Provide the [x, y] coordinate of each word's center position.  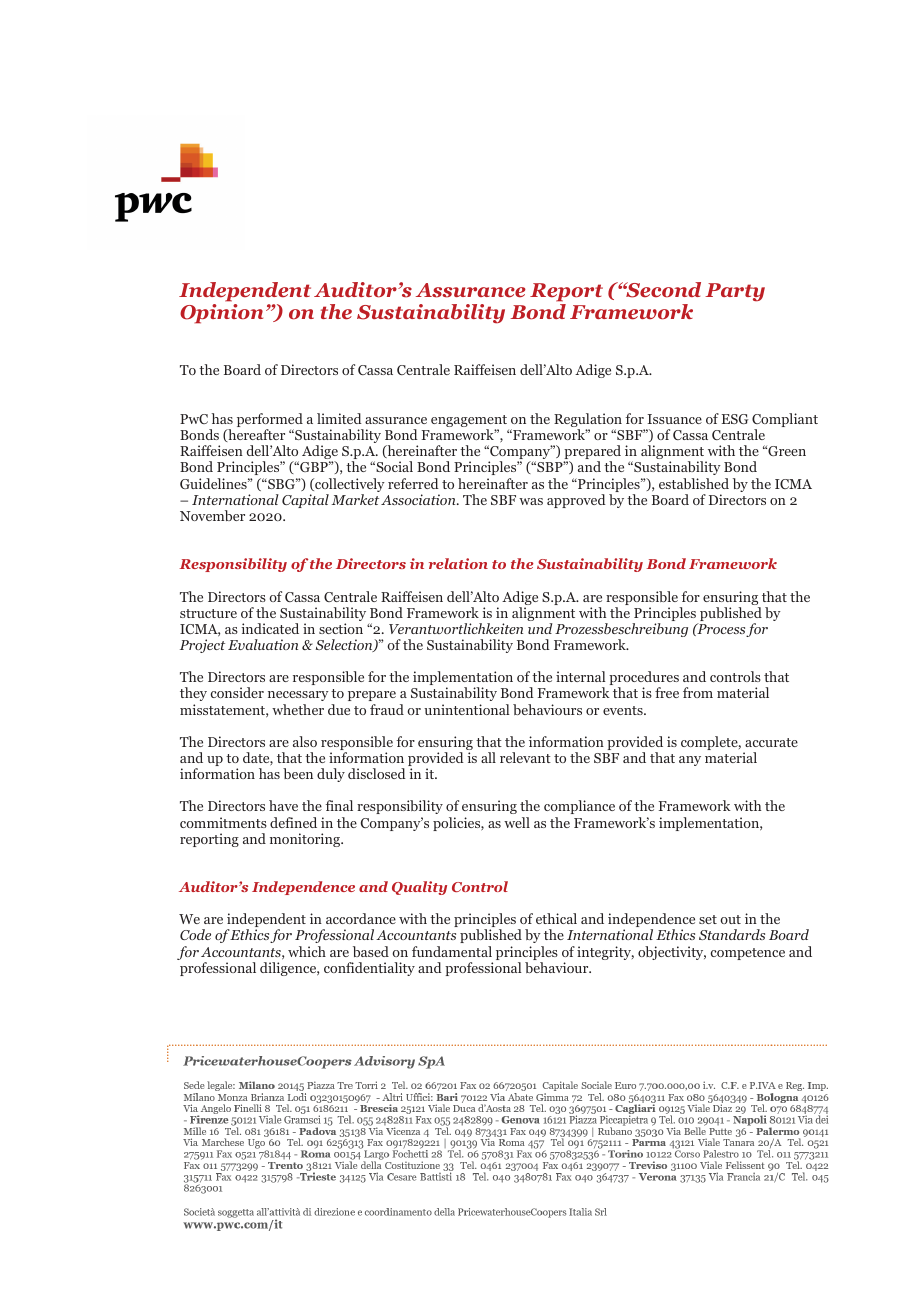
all [488, 757]
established [694, 483]
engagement [469, 422]
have [283, 805]
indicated [270, 628]
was [531, 501]
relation [458, 563]
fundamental [452, 951]
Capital [305, 501]
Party [735, 292]
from [698, 692]
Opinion [221, 314]
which [307, 951]
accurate [771, 742]
